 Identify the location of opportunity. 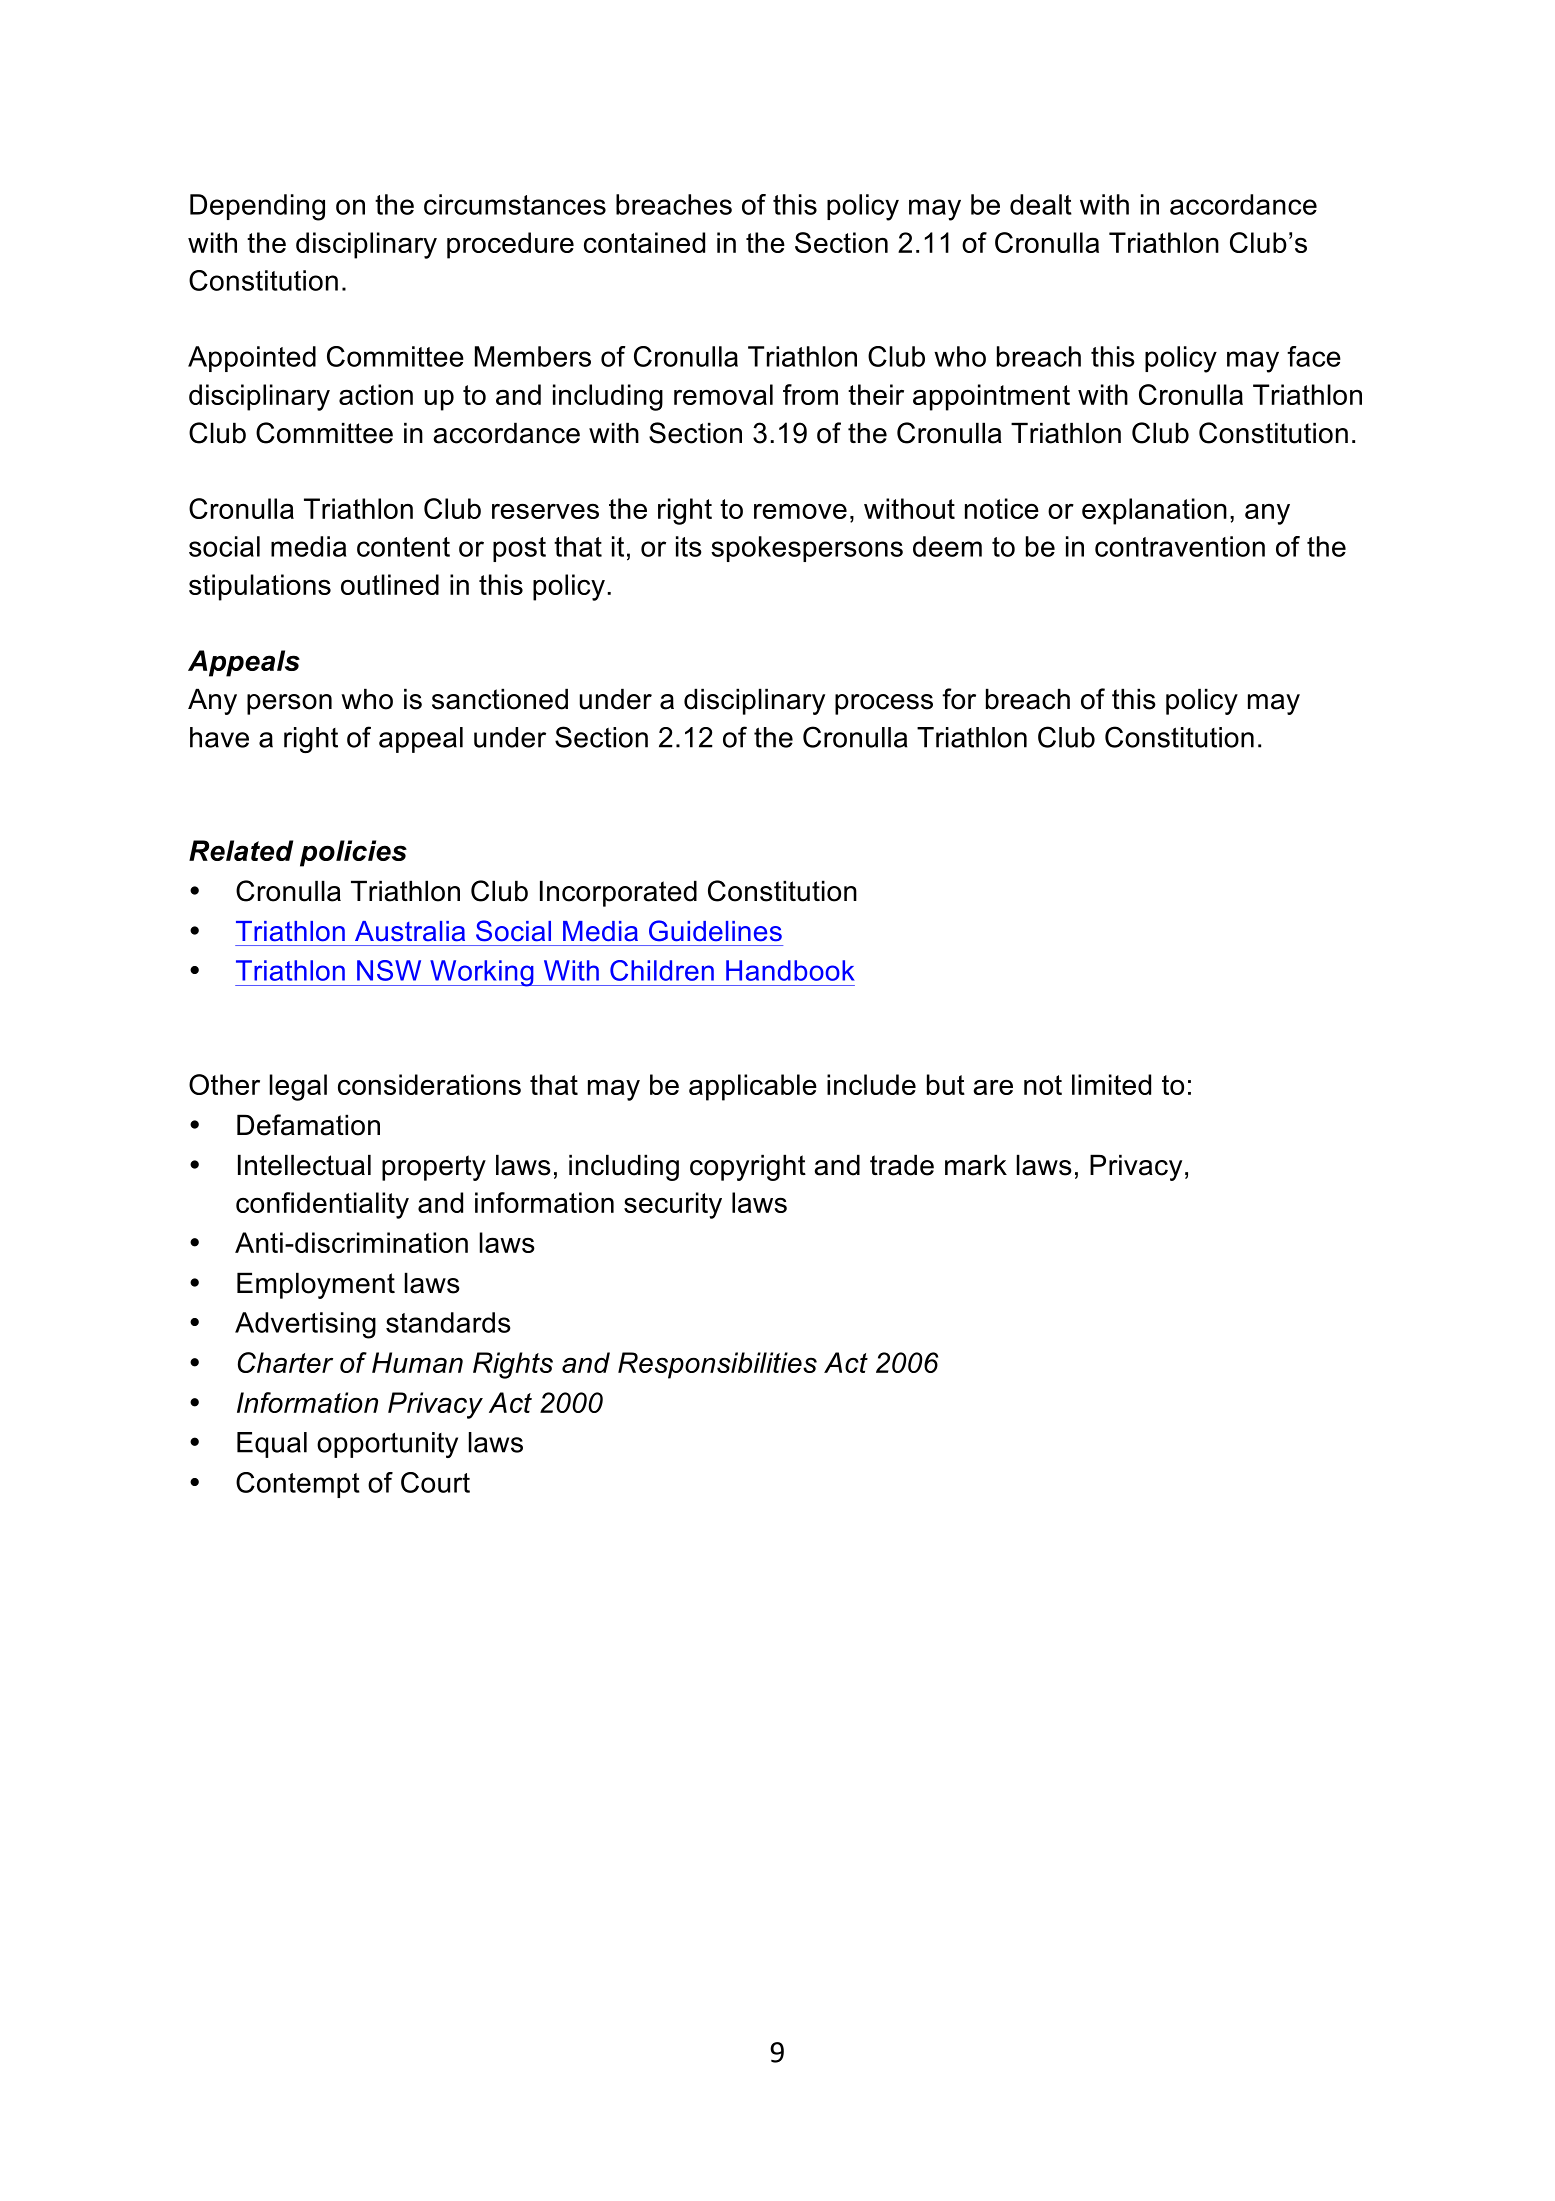
(387, 1445).
